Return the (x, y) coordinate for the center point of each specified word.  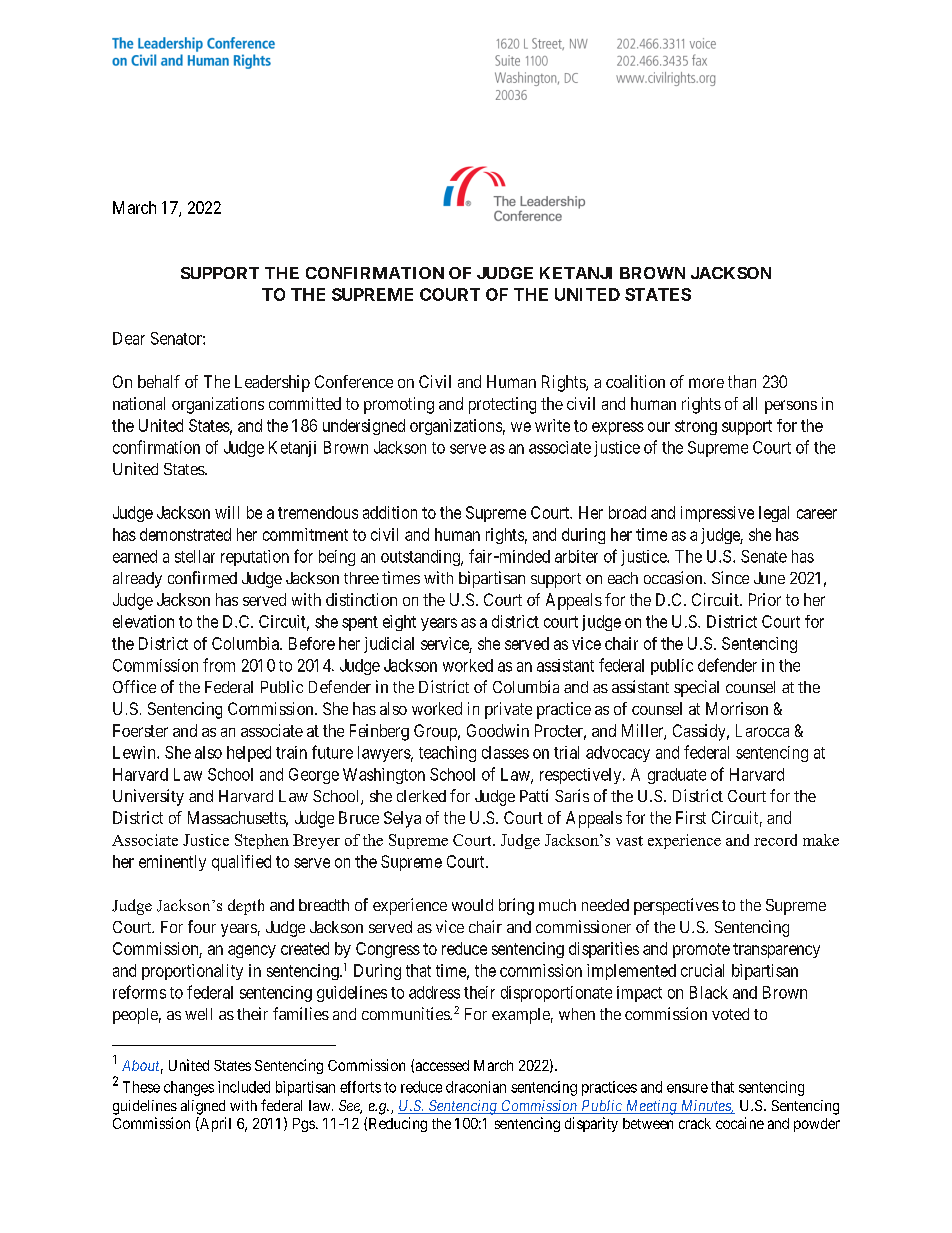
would (472, 905)
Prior (765, 599)
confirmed (202, 577)
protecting (502, 405)
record (775, 840)
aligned (203, 1107)
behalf (159, 381)
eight (399, 623)
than (742, 381)
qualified (241, 863)
